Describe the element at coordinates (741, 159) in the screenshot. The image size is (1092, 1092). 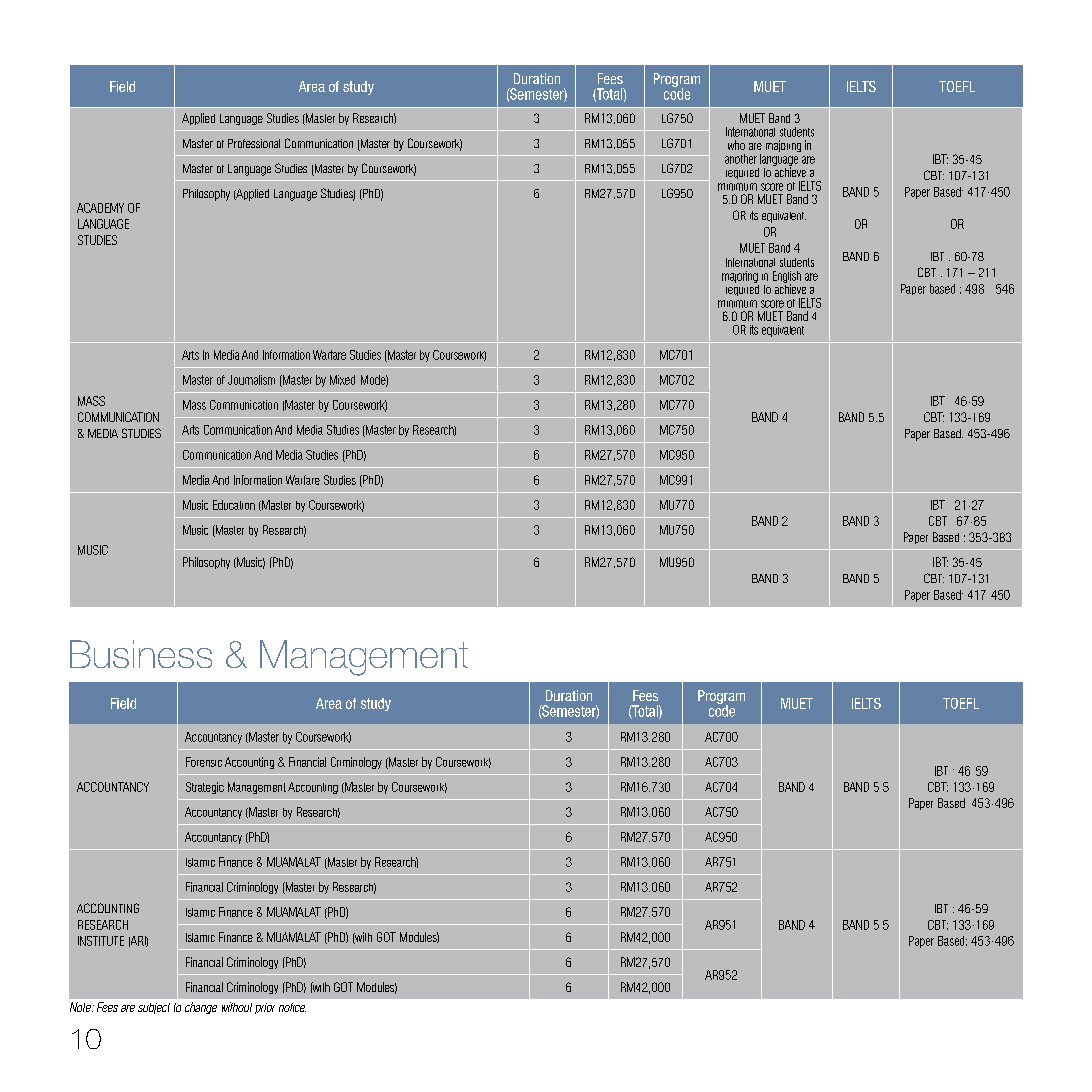
I see `another` at that location.
